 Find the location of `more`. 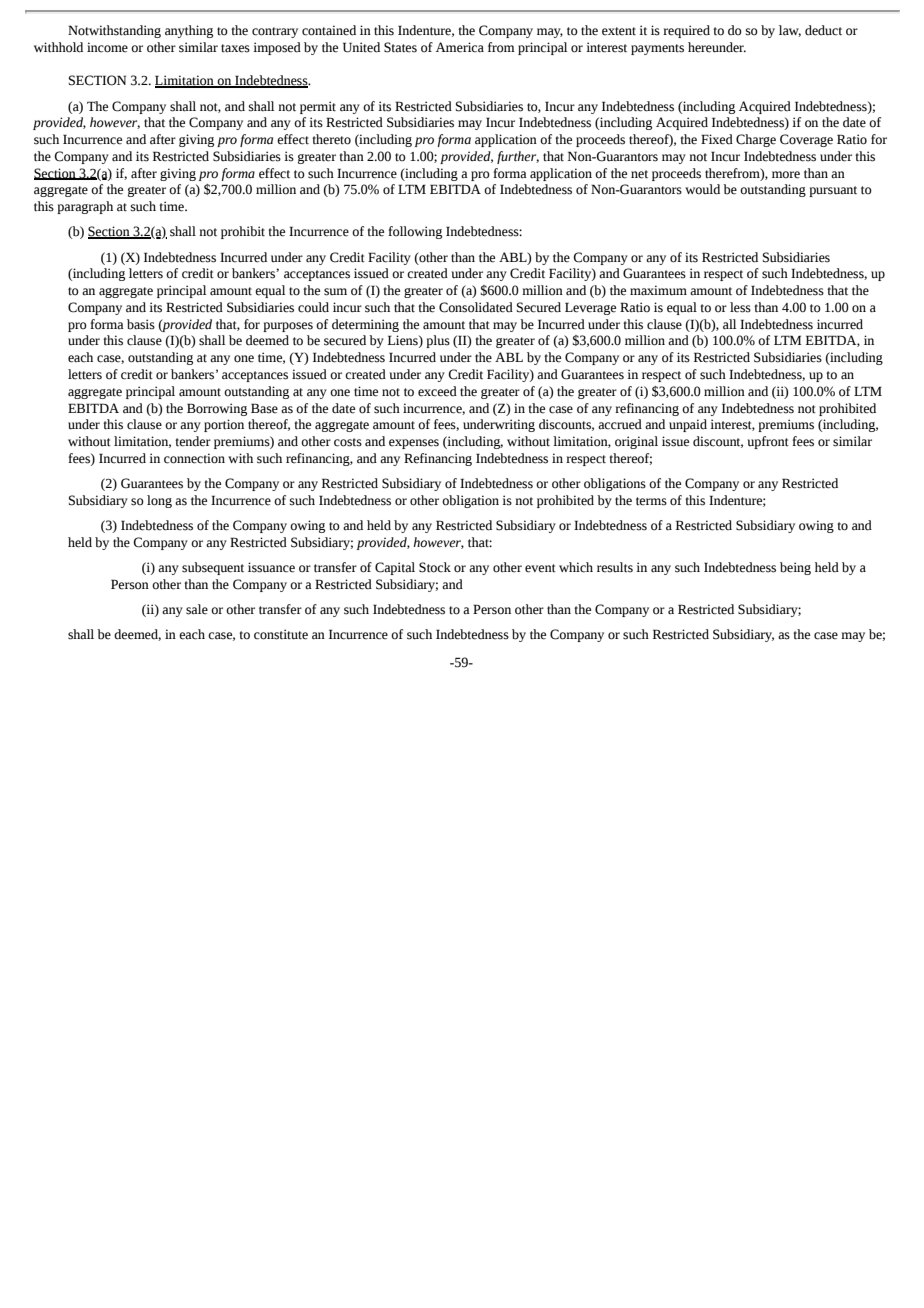

more is located at coordinates (786, 175).
